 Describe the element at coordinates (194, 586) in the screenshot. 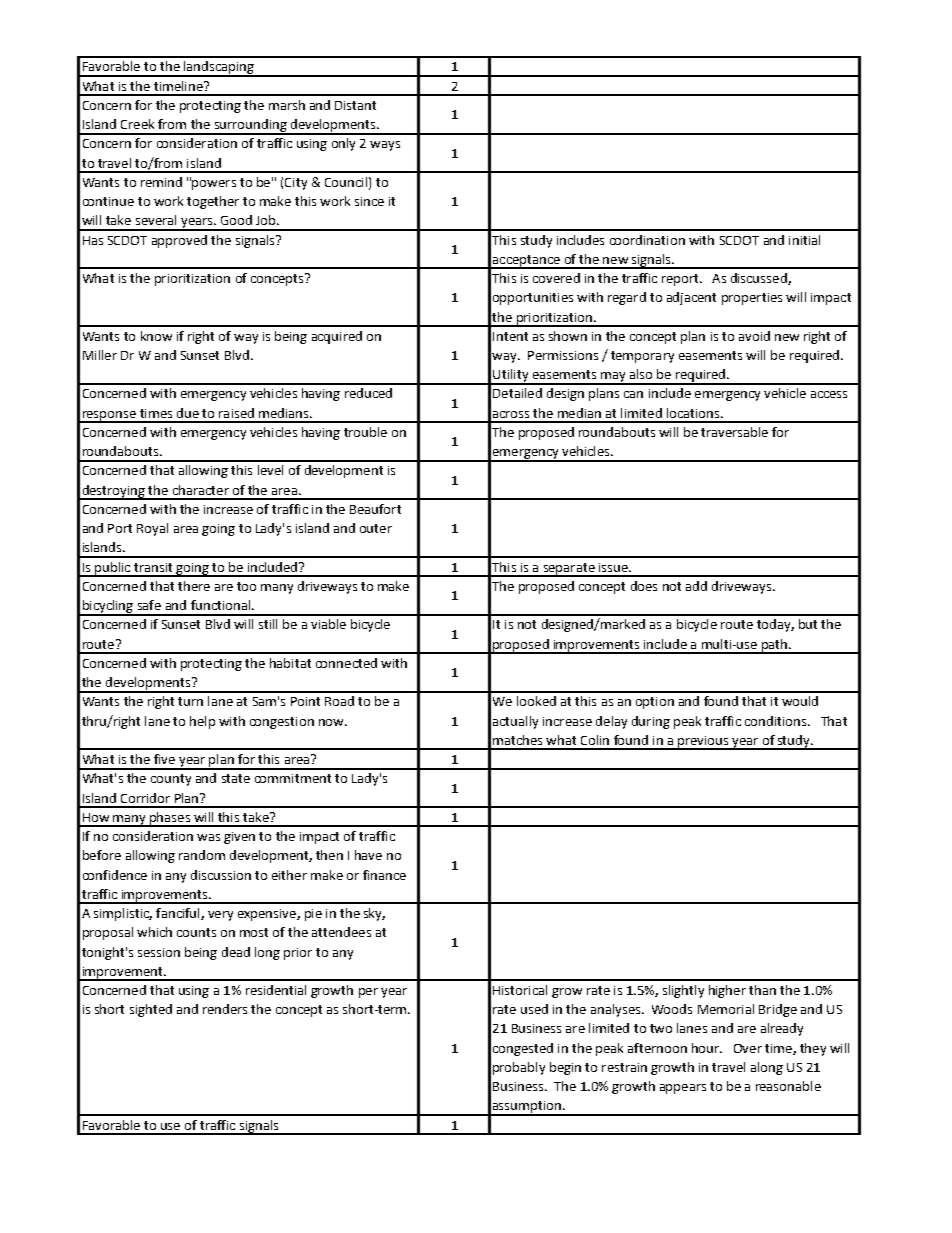

I see `there` at that location.
